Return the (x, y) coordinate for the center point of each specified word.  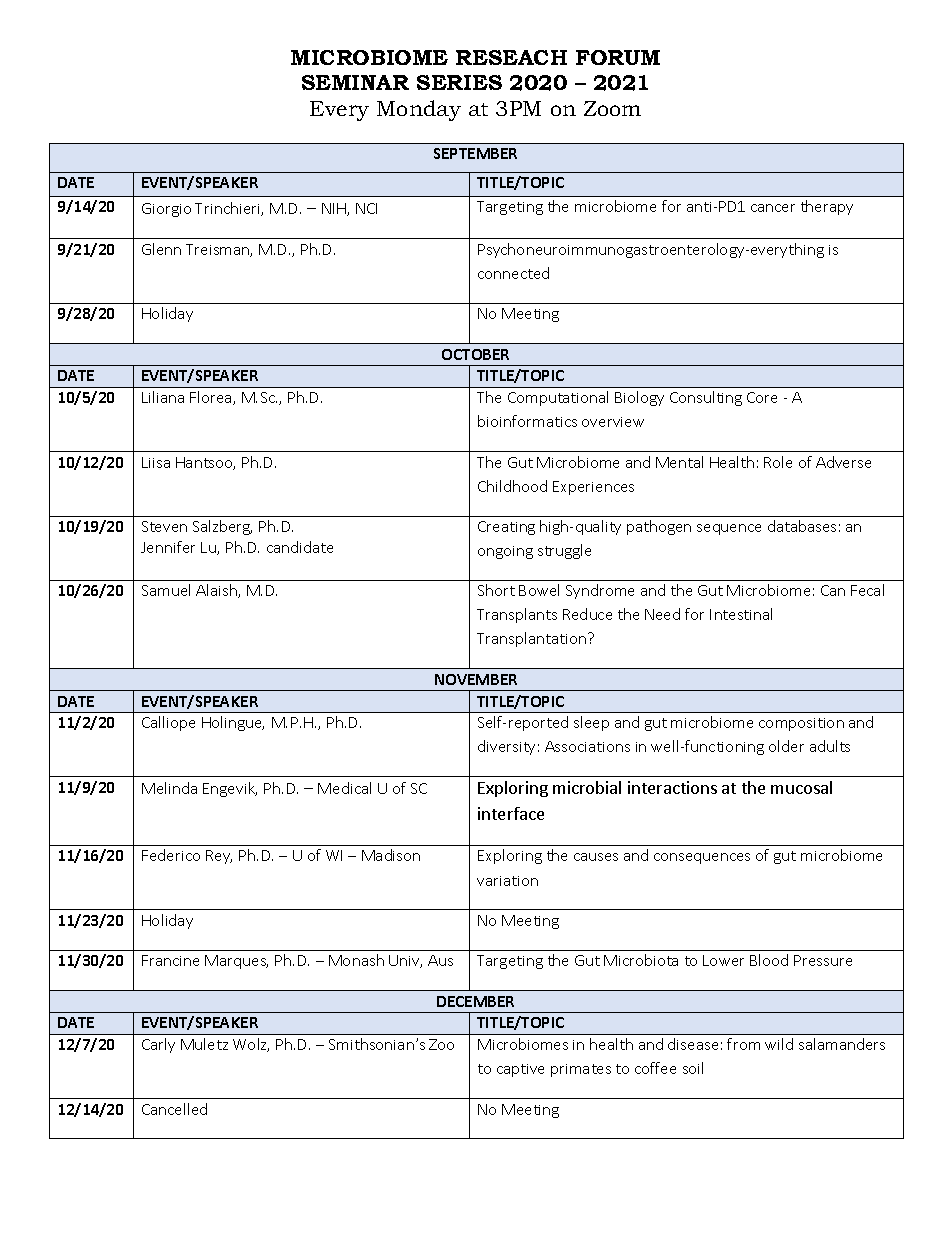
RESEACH (511, 57)
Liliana (163, 397)
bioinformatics (527, 421)
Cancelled (174, 1109)
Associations (587, 746)
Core (762, 397)
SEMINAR (355, 82)
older (786, 746)
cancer (773, 208)
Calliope (168, 723)
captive (520, 1070)
